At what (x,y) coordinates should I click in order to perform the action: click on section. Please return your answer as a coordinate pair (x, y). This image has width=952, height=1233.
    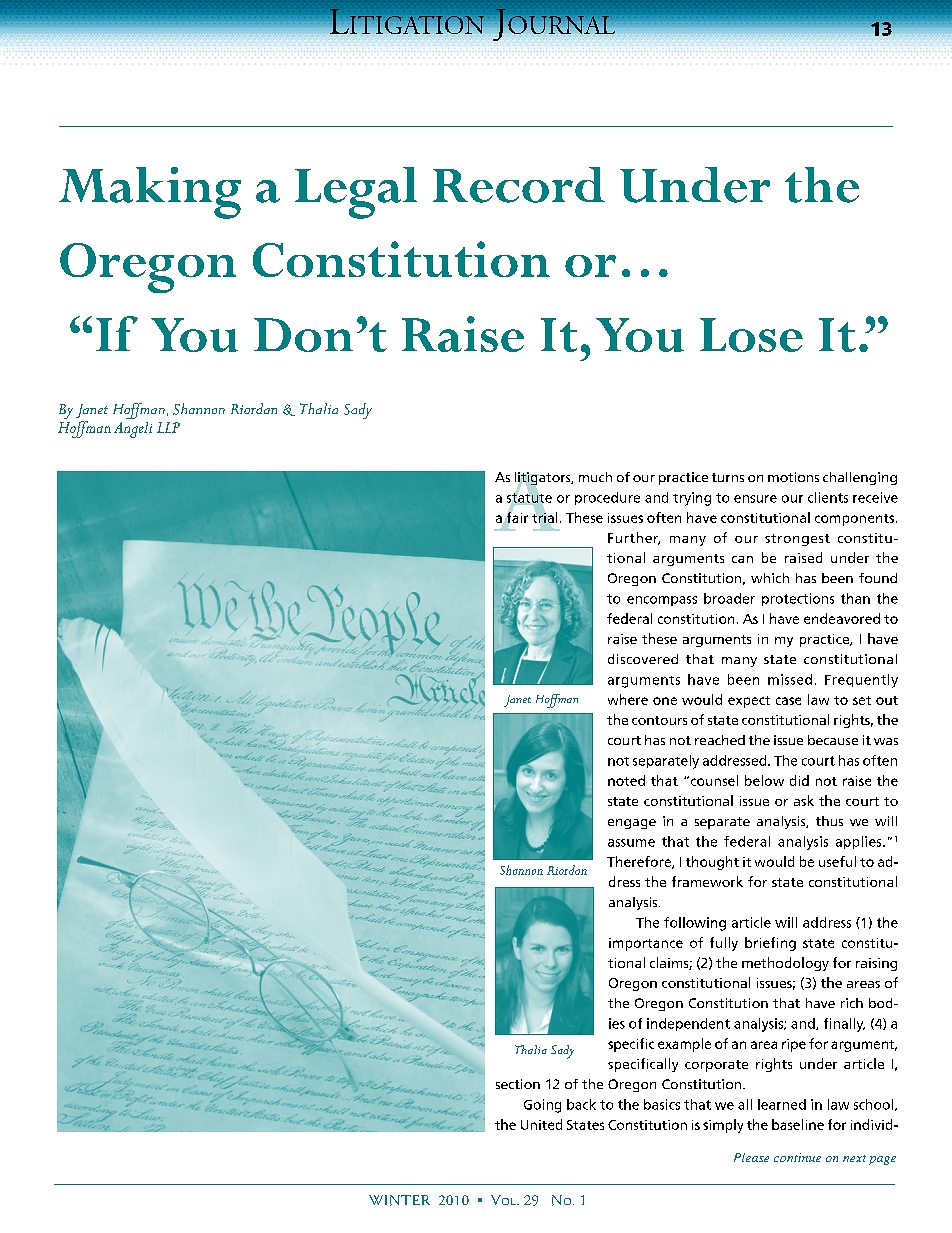
    Looking at the image, I should click on (518, 1084).
